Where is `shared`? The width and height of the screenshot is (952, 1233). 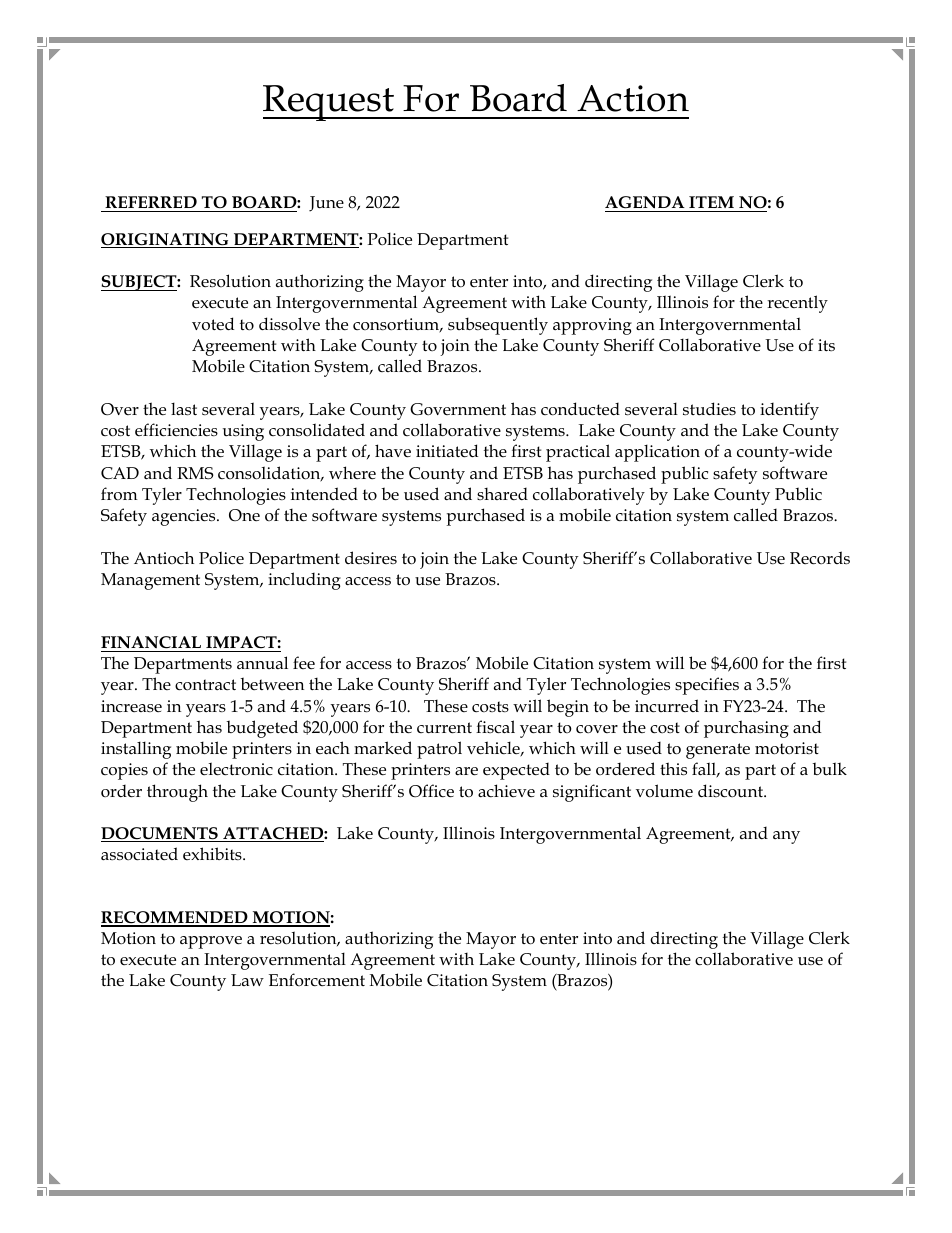 shared is located at coordinates (502, 494).
